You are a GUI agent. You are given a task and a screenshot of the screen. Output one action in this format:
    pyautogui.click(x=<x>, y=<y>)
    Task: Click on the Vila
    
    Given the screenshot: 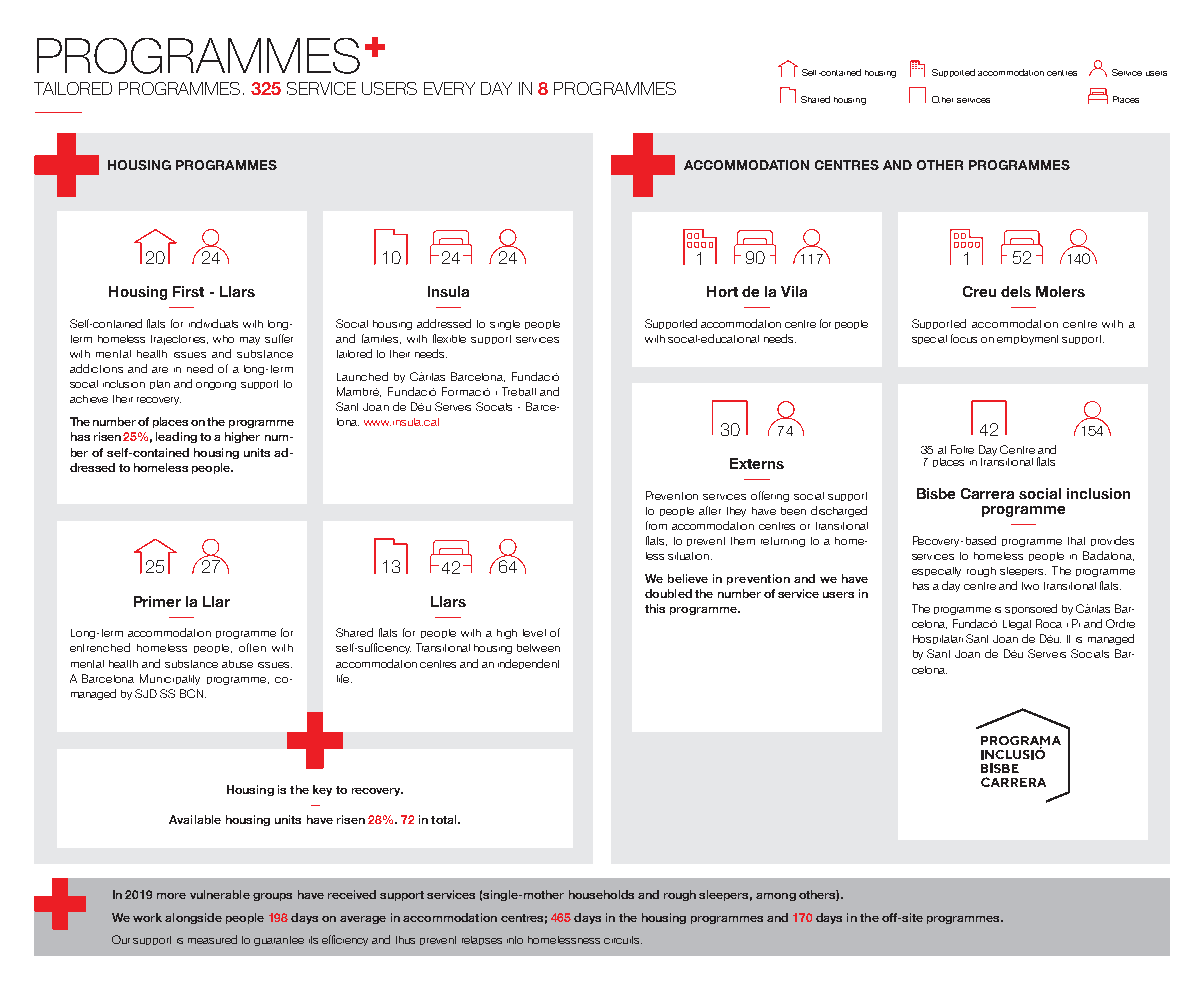 What is the action you would take?
    pyautogui.click(x=794, y=291)
